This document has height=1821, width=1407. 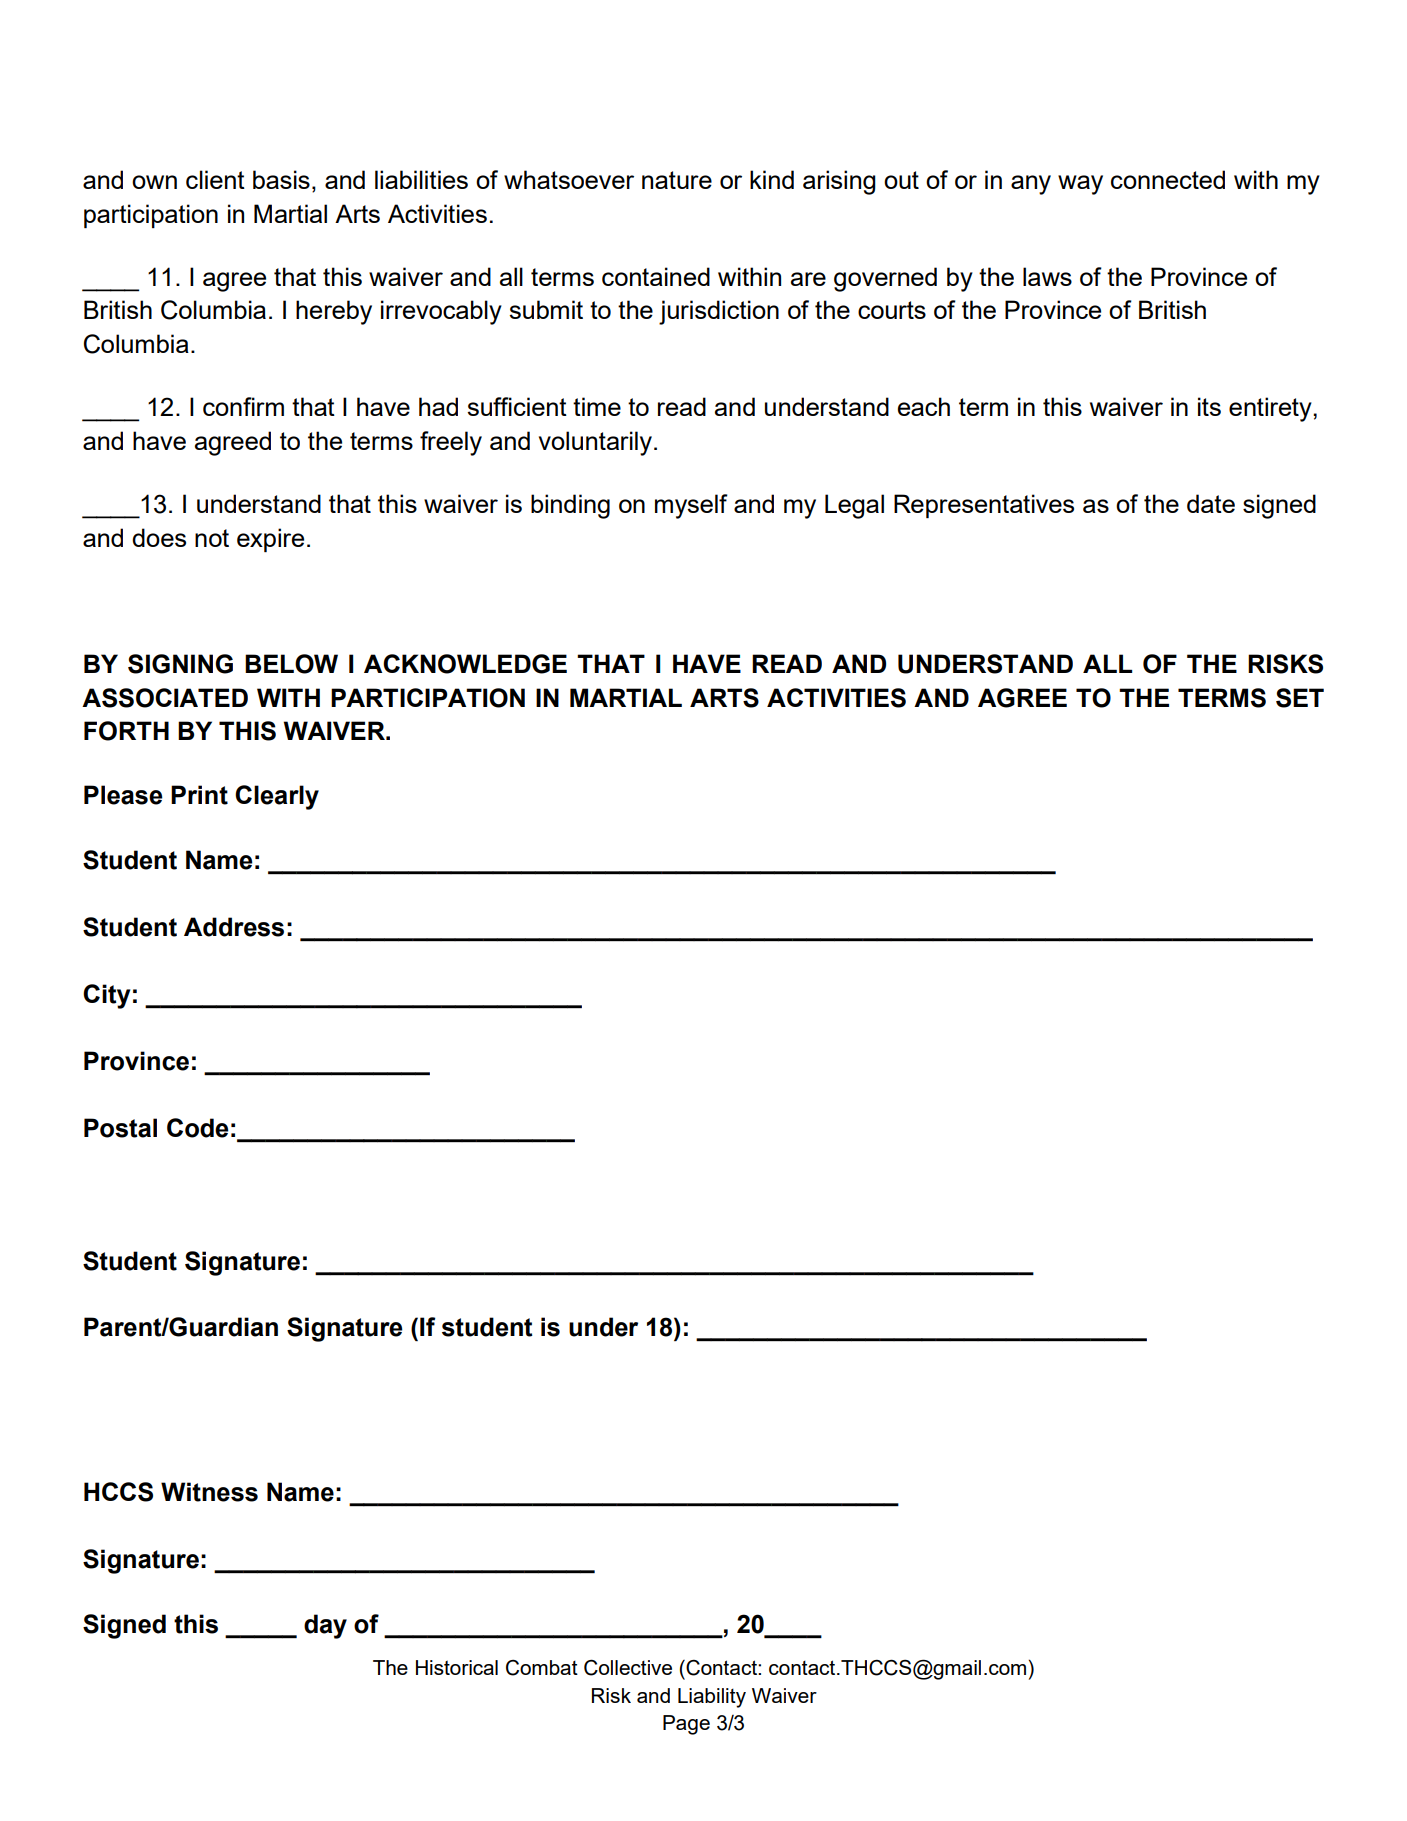 I want to click on ACKNOWLEDGE, so click(x=465, y=664).
